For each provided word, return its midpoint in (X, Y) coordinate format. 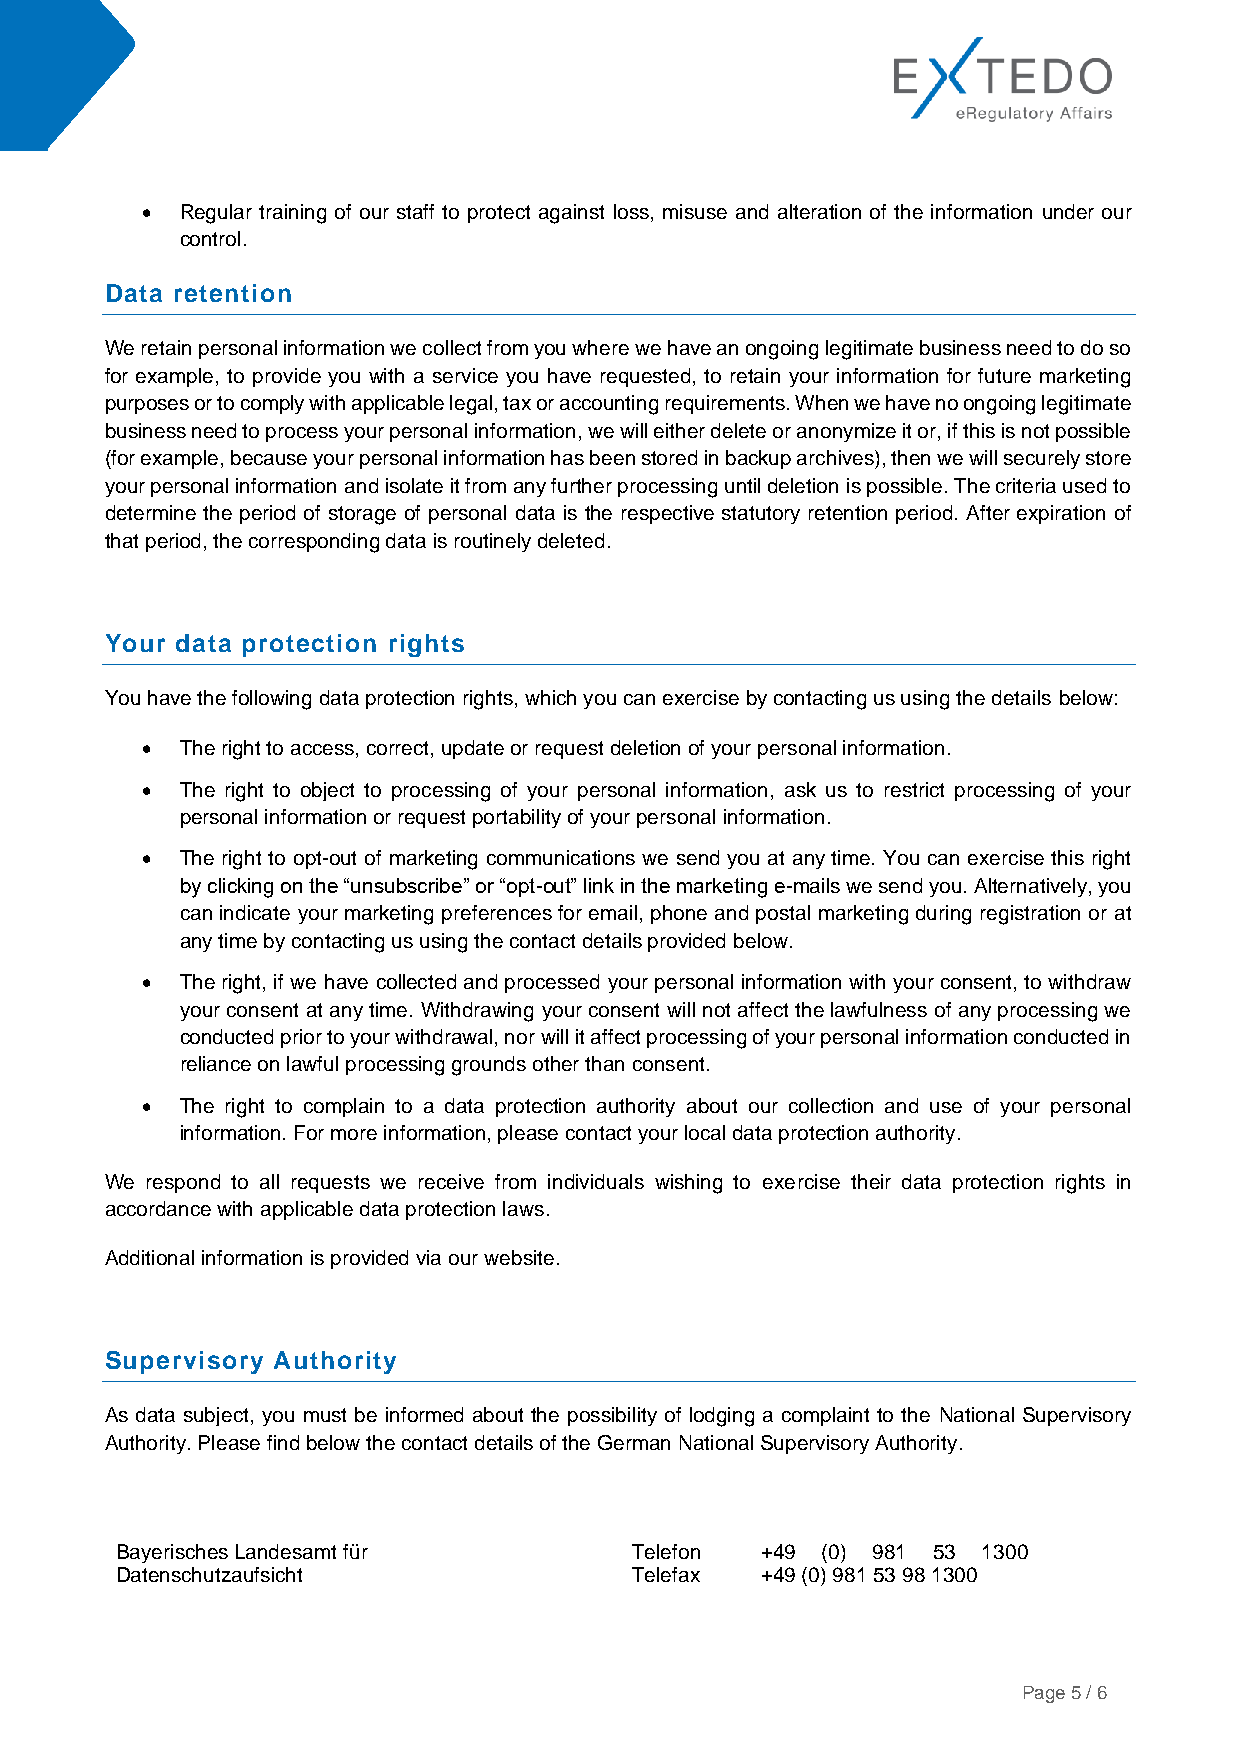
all (269, 1181)
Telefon (666, 1551)
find (283, 1442)
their (871, 1181)
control (210, 238)
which (550, 697)
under (1068, 211)
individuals (596, 1181)
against (571, 214)
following (271, 700)
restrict (914, 789)
